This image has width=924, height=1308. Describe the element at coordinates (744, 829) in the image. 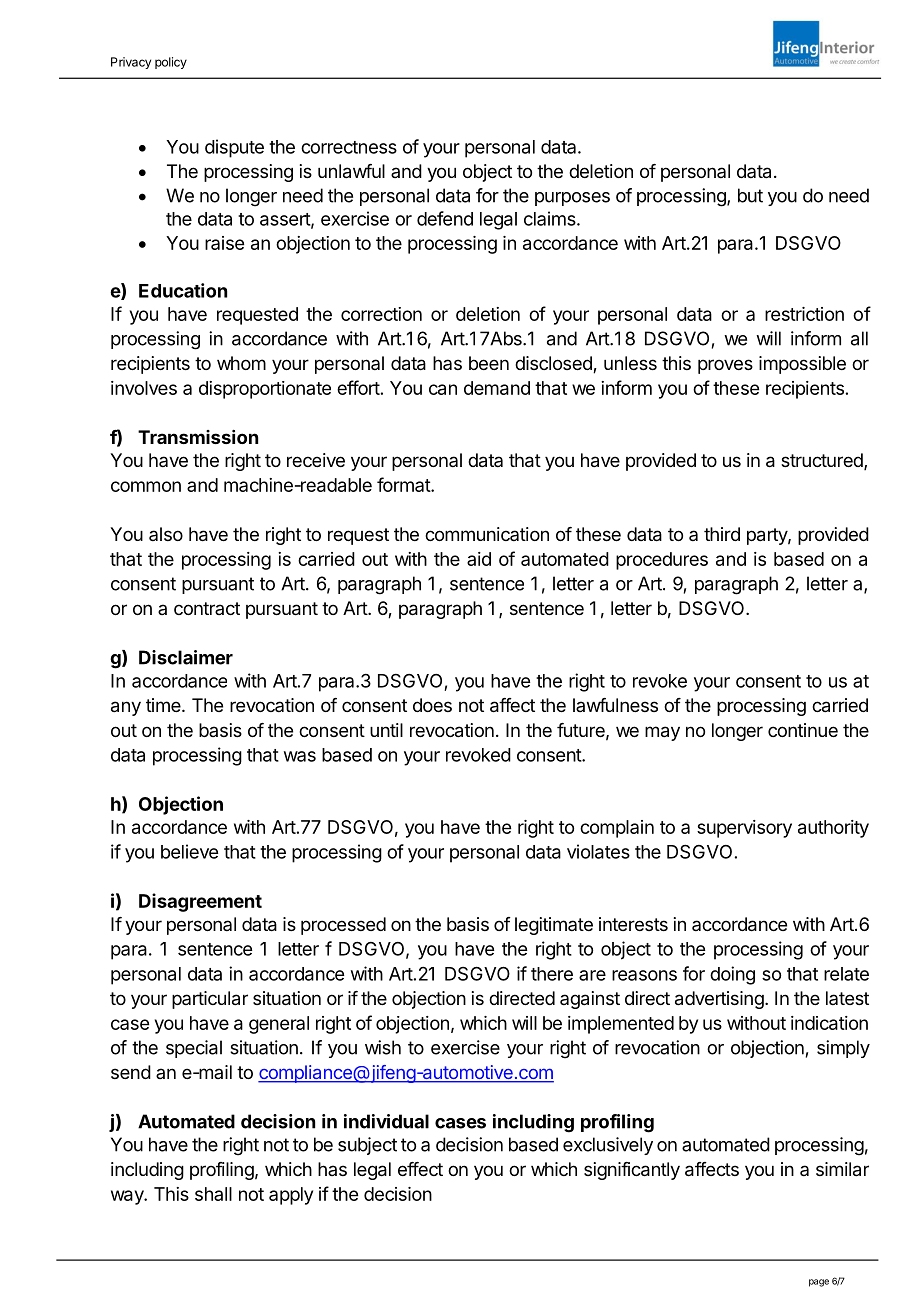

I see `supervisory` at that location.
